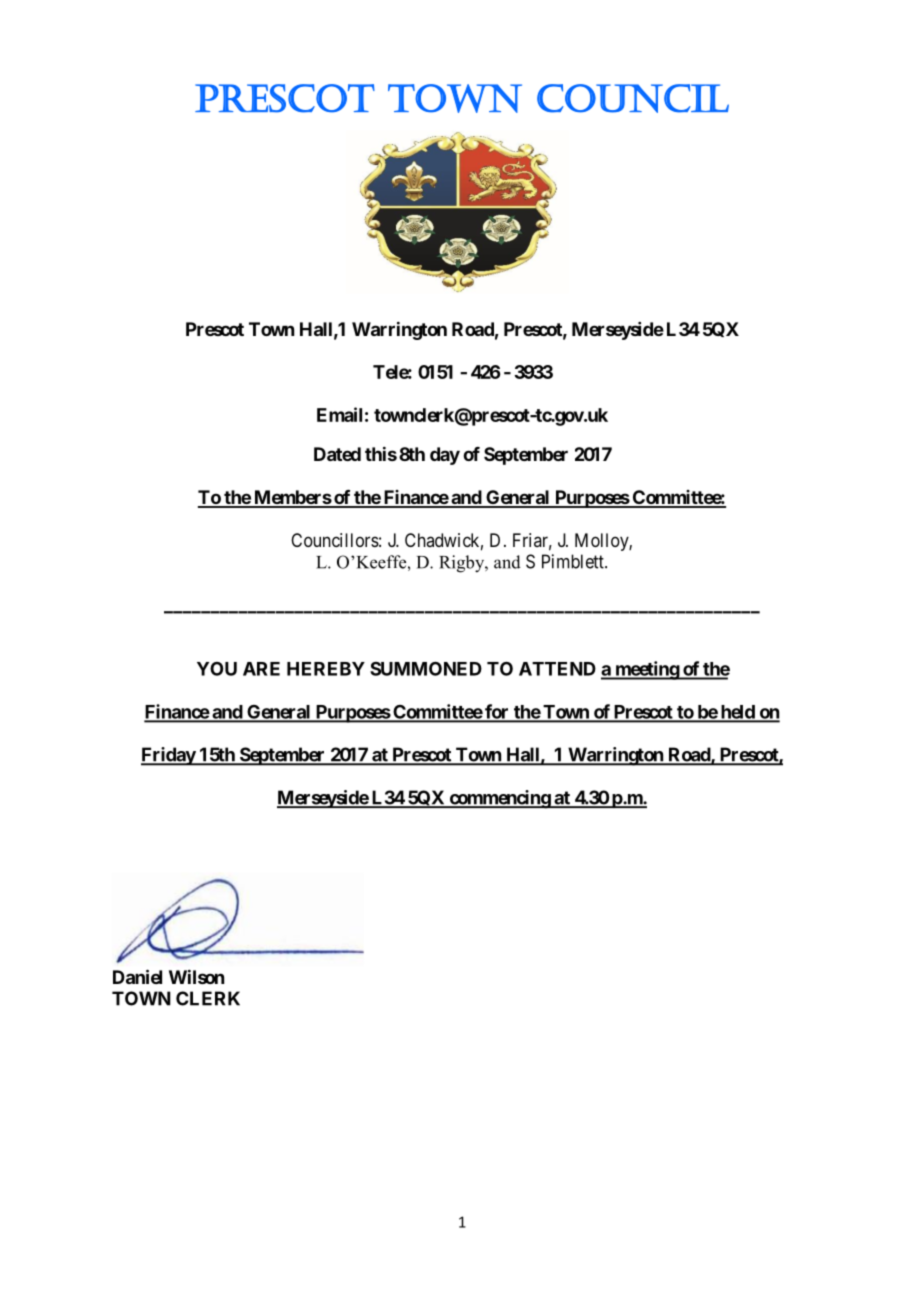 This image has height=1308, width=924. What do you see at coordinates (497, 712) in the image?
I see `for` at bounding box center [497, 712].
